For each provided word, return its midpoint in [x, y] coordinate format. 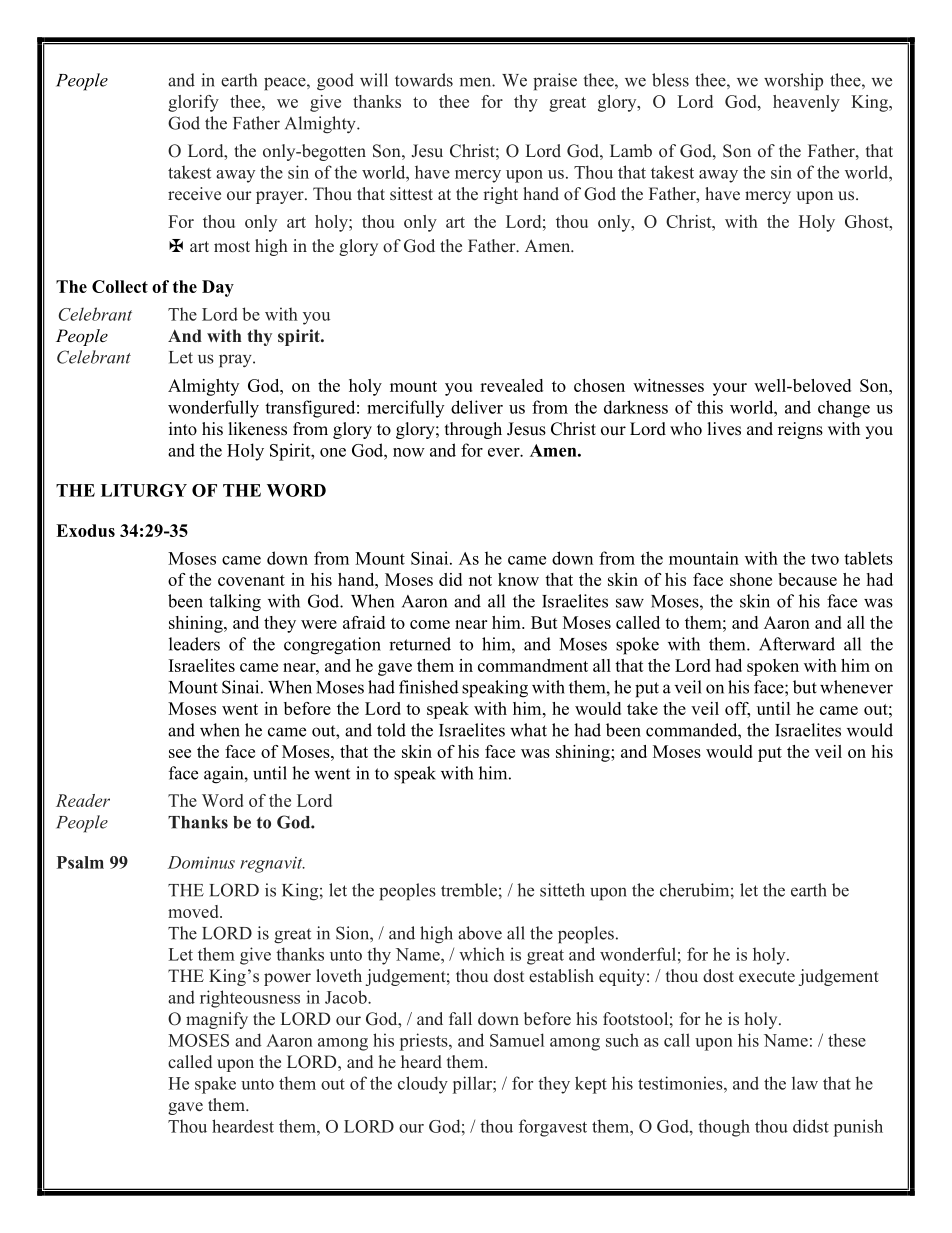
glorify [193, 103]
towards [424, 80]
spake [215, 1085]
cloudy [423, 1085]
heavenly [806, 103]
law [805, 1083]
